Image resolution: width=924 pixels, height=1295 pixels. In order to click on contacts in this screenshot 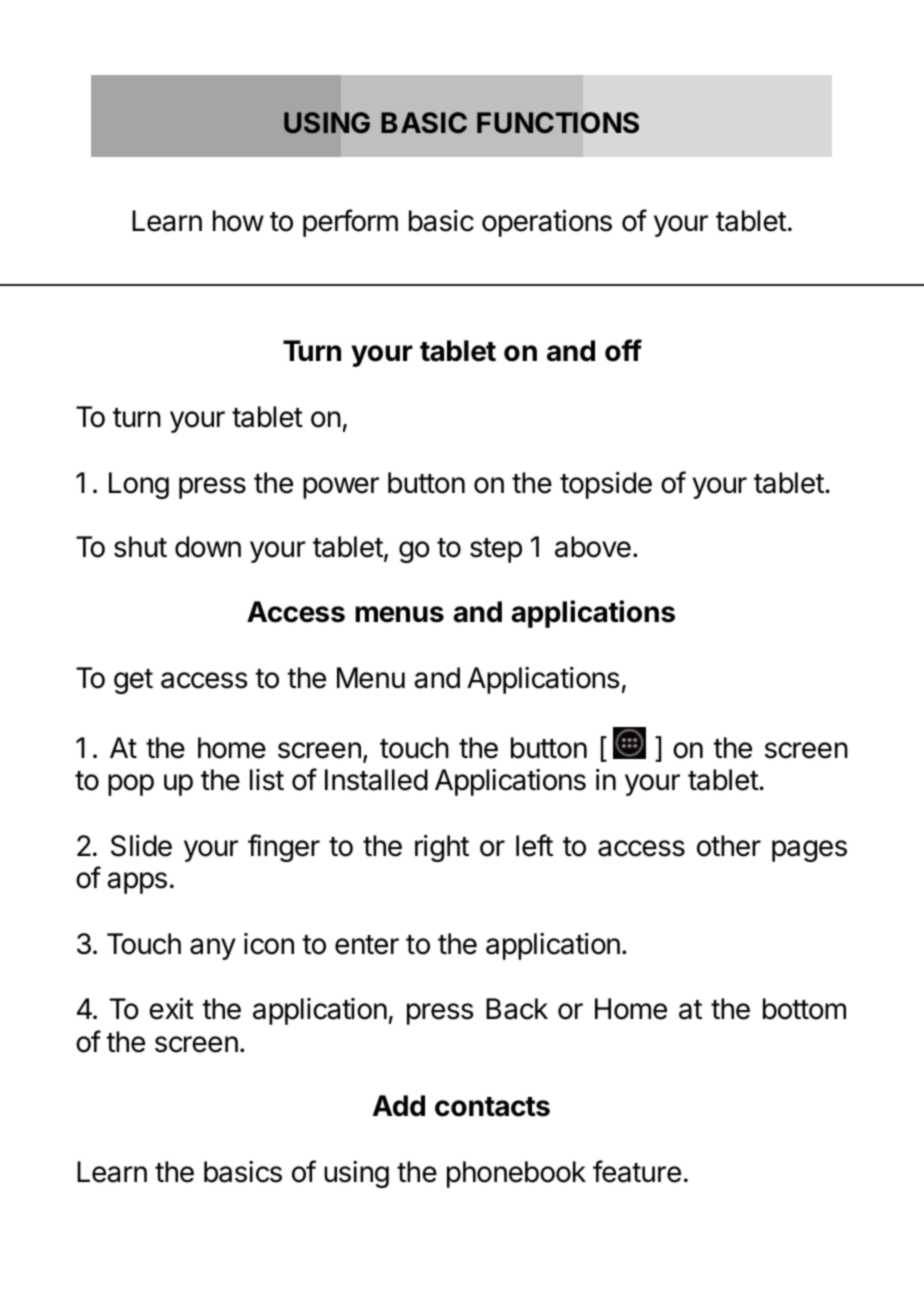, I will do `click(492, 1107)`.
